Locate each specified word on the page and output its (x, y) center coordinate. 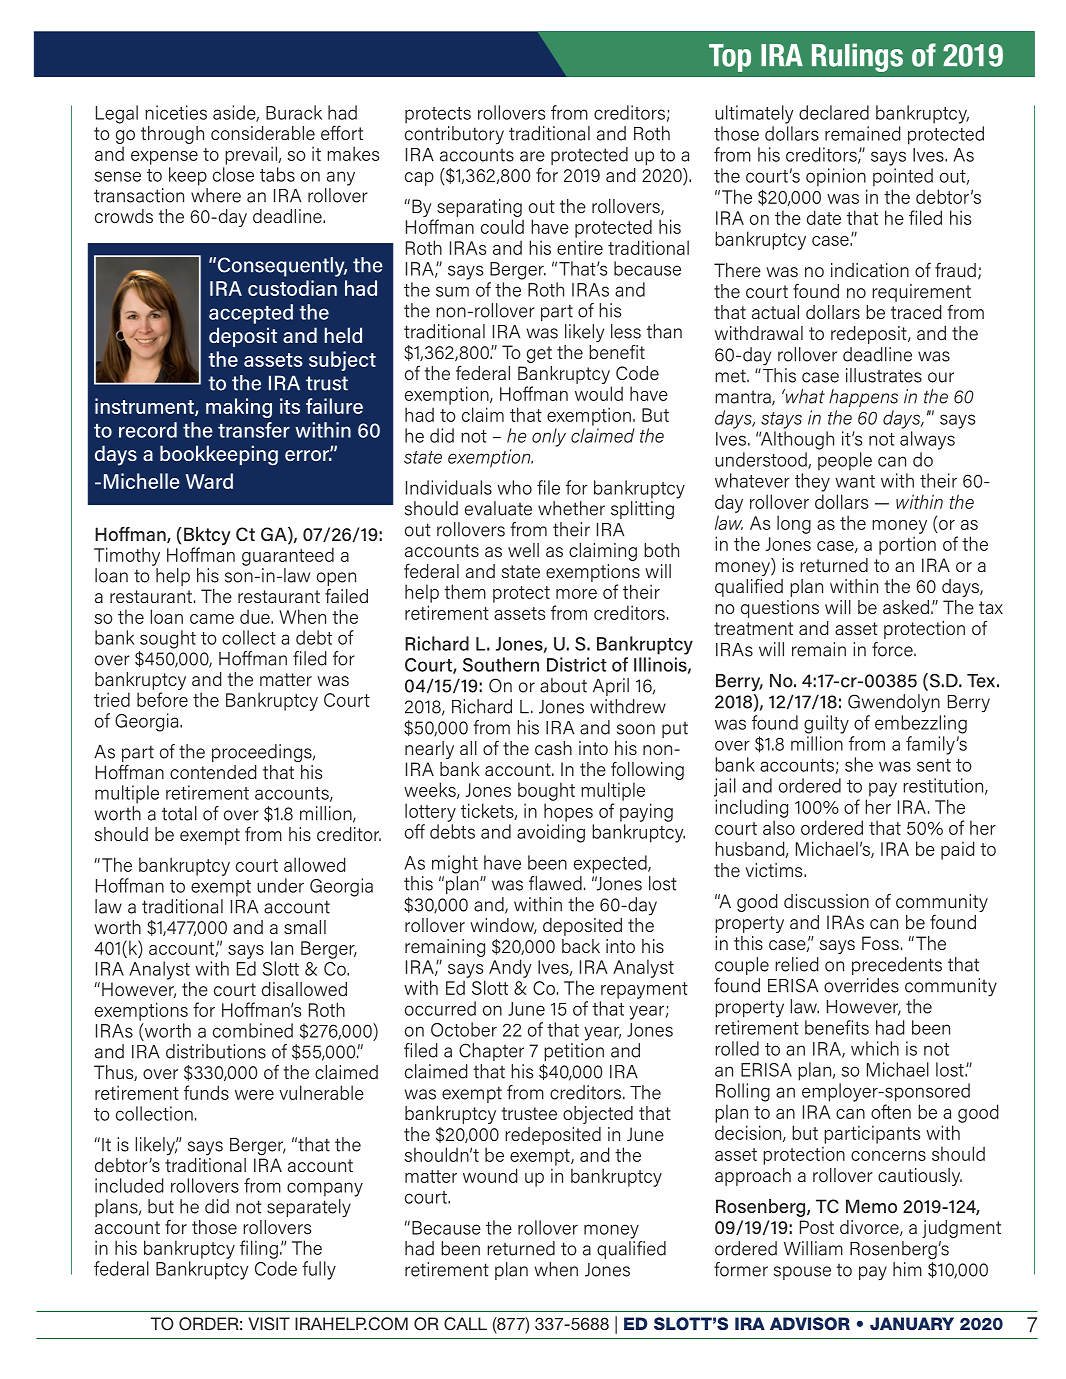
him (907, 1269)
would (599, 393)
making (239, 408)
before (162, 699)
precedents (897, 966)
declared (834, 112)
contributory (454, 135)
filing (259, 1249)
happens (863, 398)
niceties (176, 112)
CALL (465, 1324)
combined (253, 1030)
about (563, 685)
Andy (510, 968)
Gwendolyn (894, 703)
